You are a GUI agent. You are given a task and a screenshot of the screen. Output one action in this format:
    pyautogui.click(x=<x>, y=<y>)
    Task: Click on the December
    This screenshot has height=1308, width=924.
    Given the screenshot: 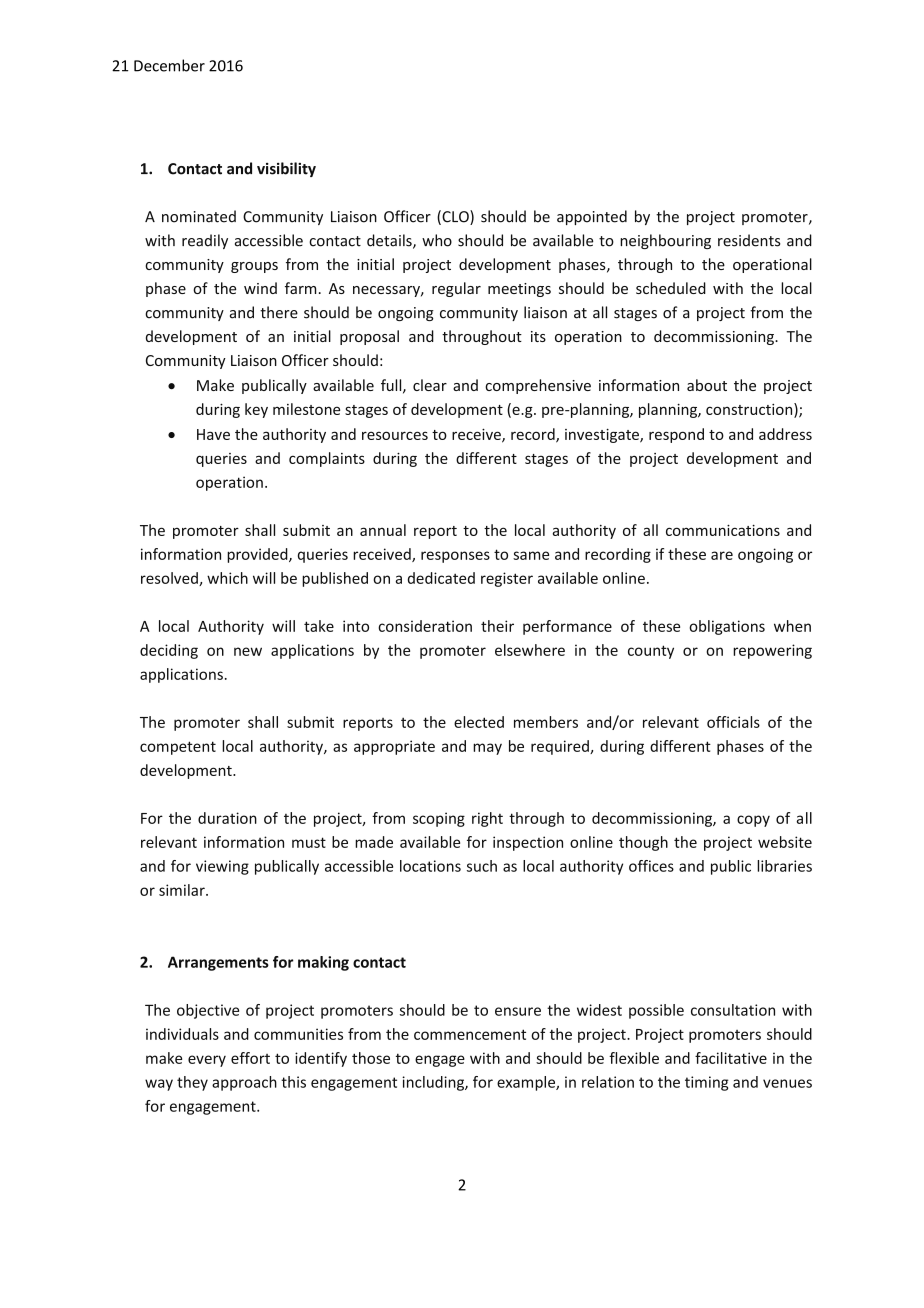 What is the action you would take?
    pyautogui.click(x=169, y=65)
